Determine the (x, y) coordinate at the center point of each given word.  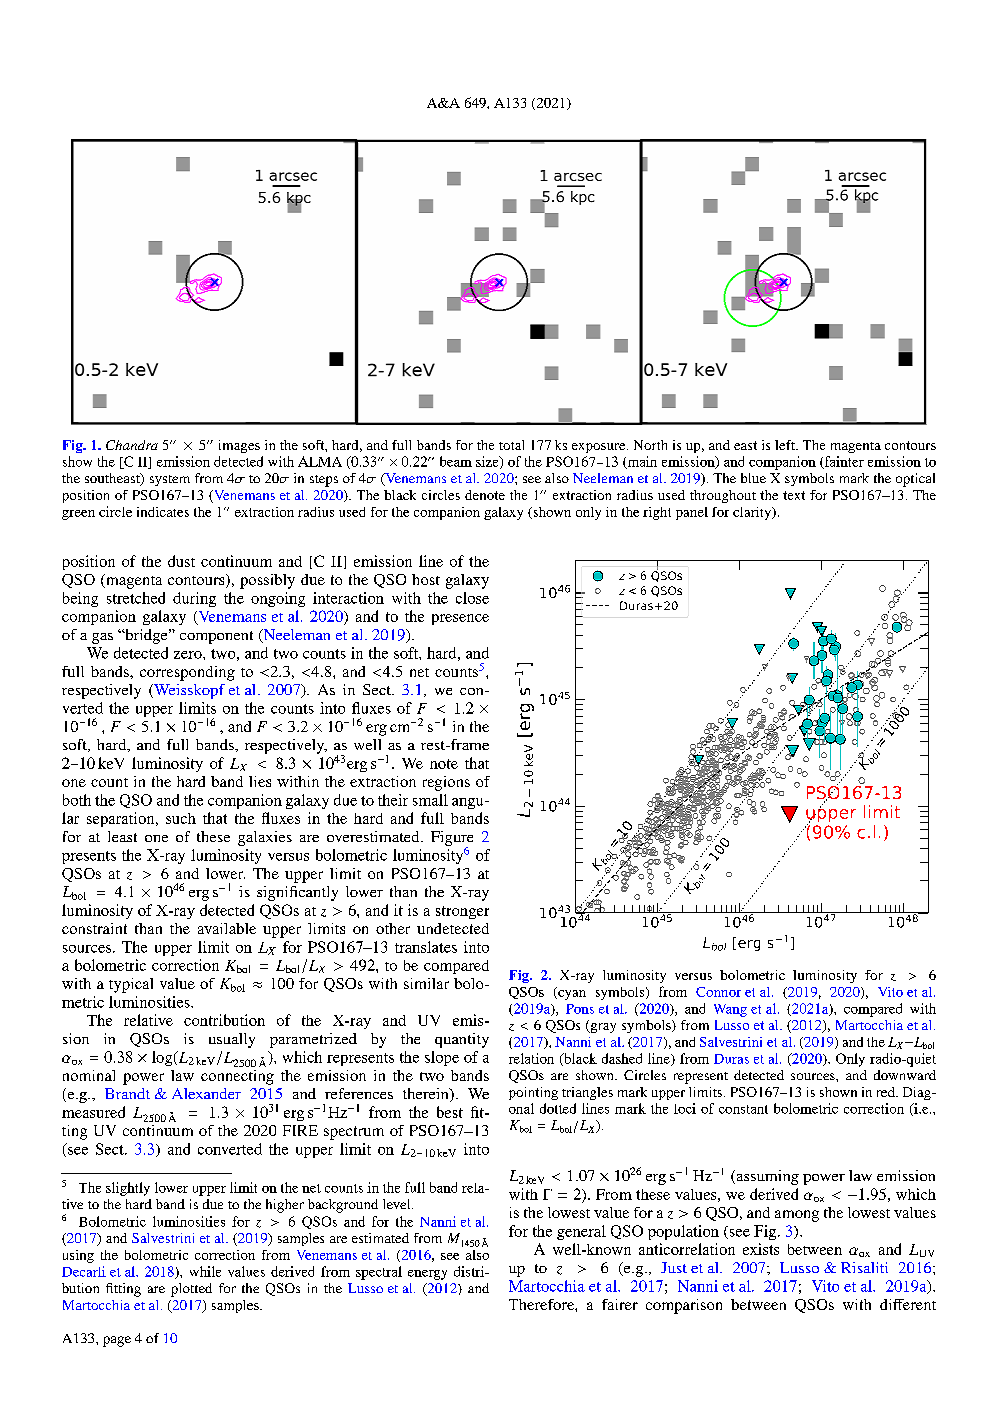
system (170, 480)
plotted (191, 1290)
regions (446, 783)
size (488, 462)
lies (260, 781)
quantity (462, 1040)
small (430, 800)
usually (232, 1040)
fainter (843, 462)
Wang (730, 1010)
